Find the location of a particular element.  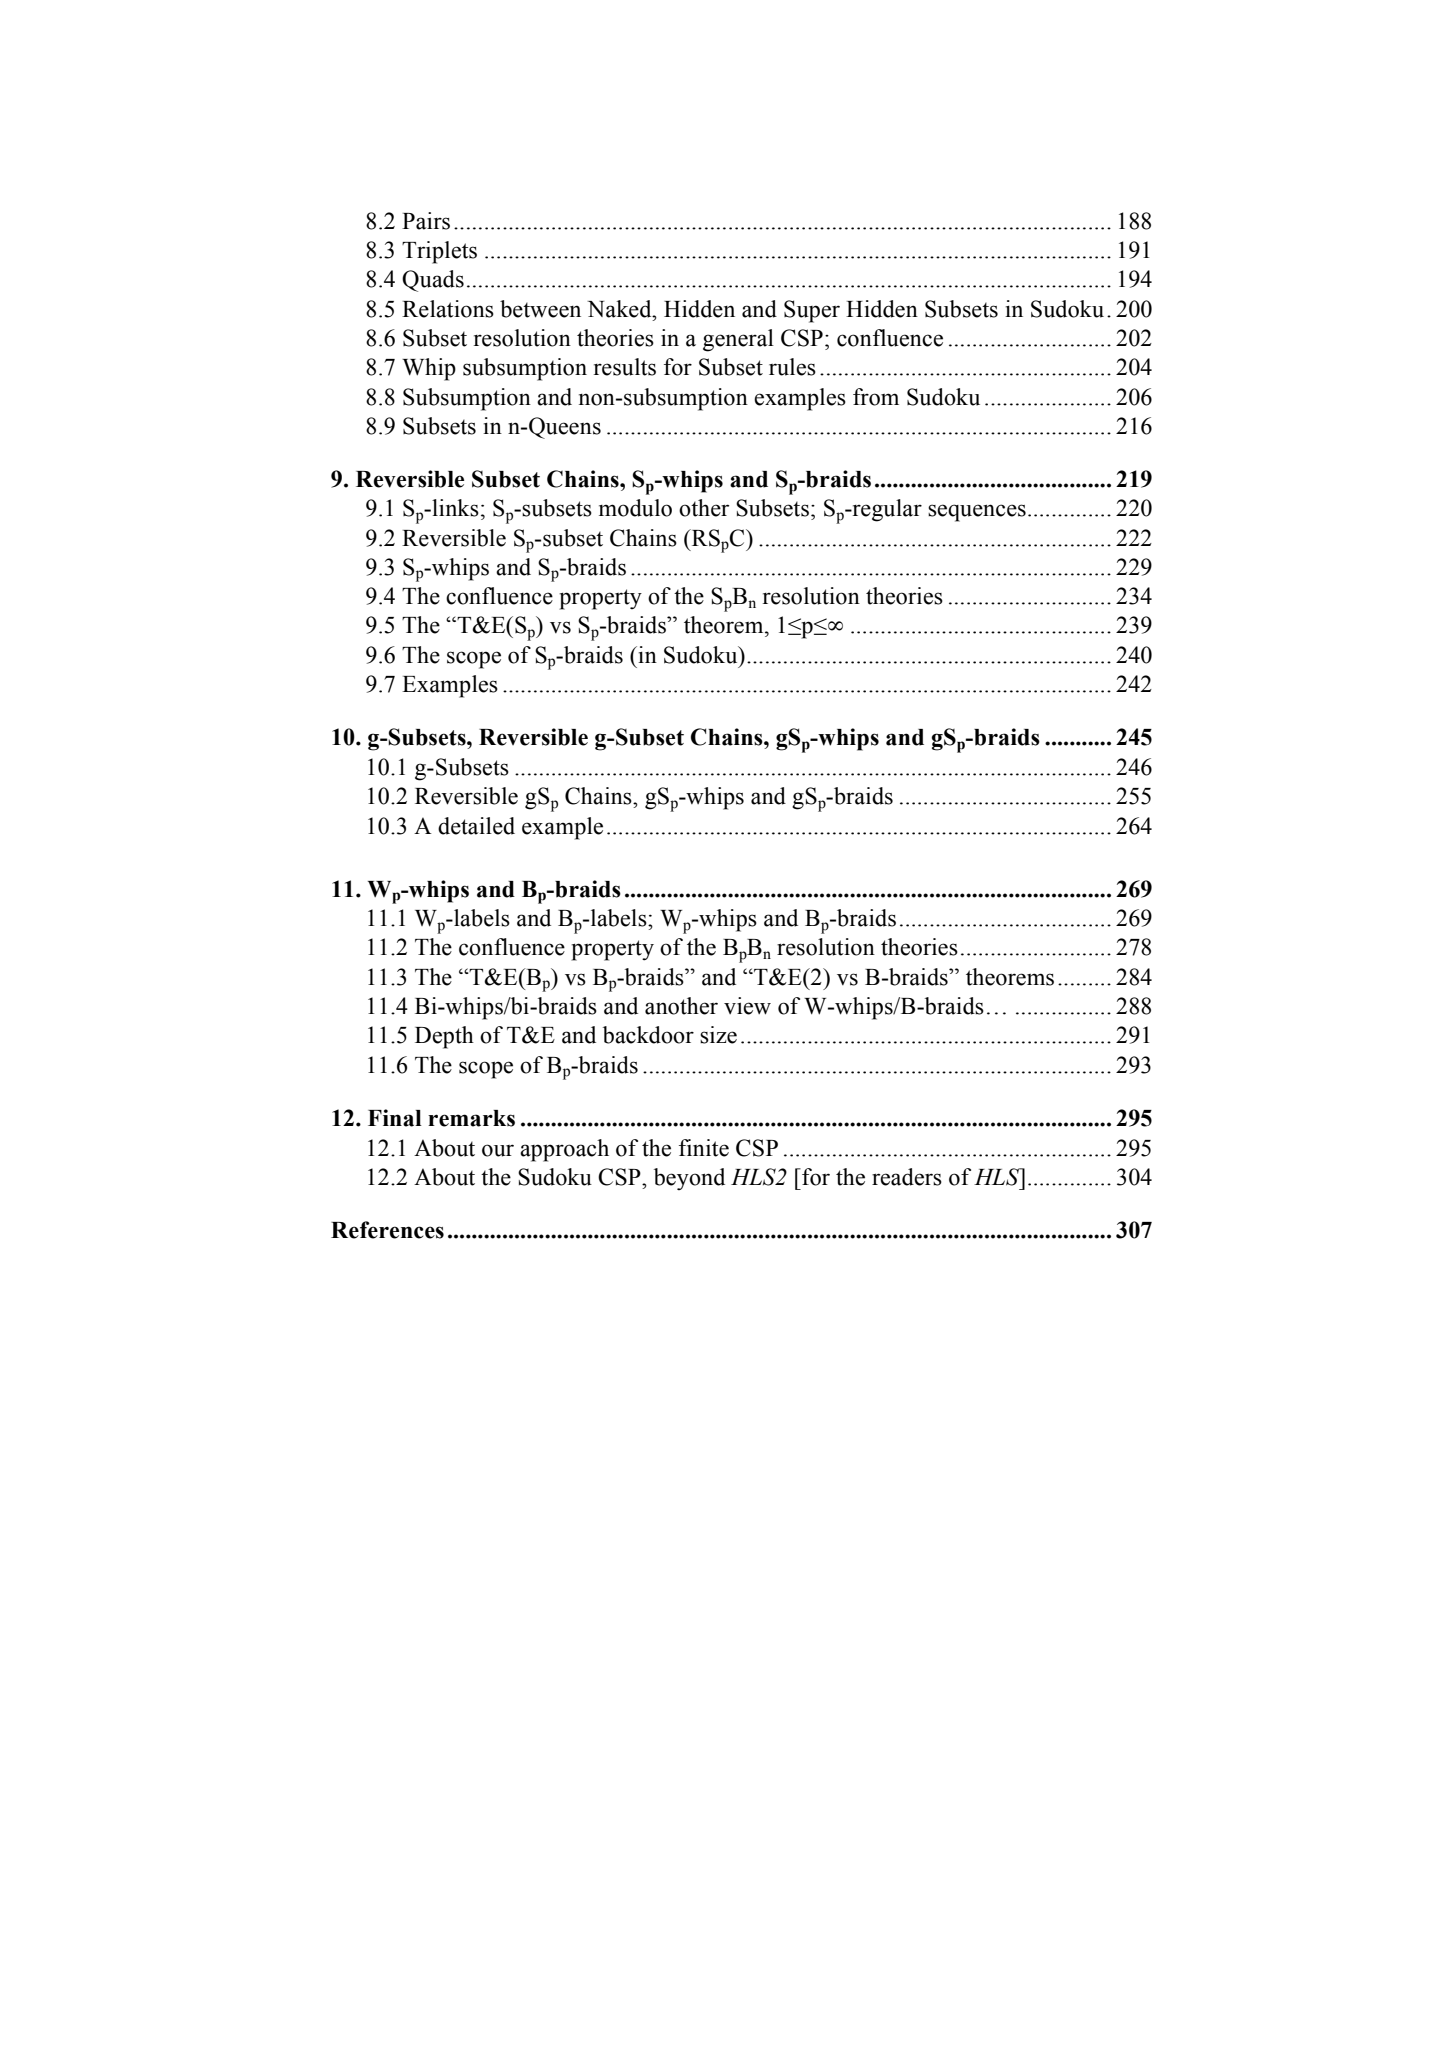

Super is located at coordinates (812, 311).
